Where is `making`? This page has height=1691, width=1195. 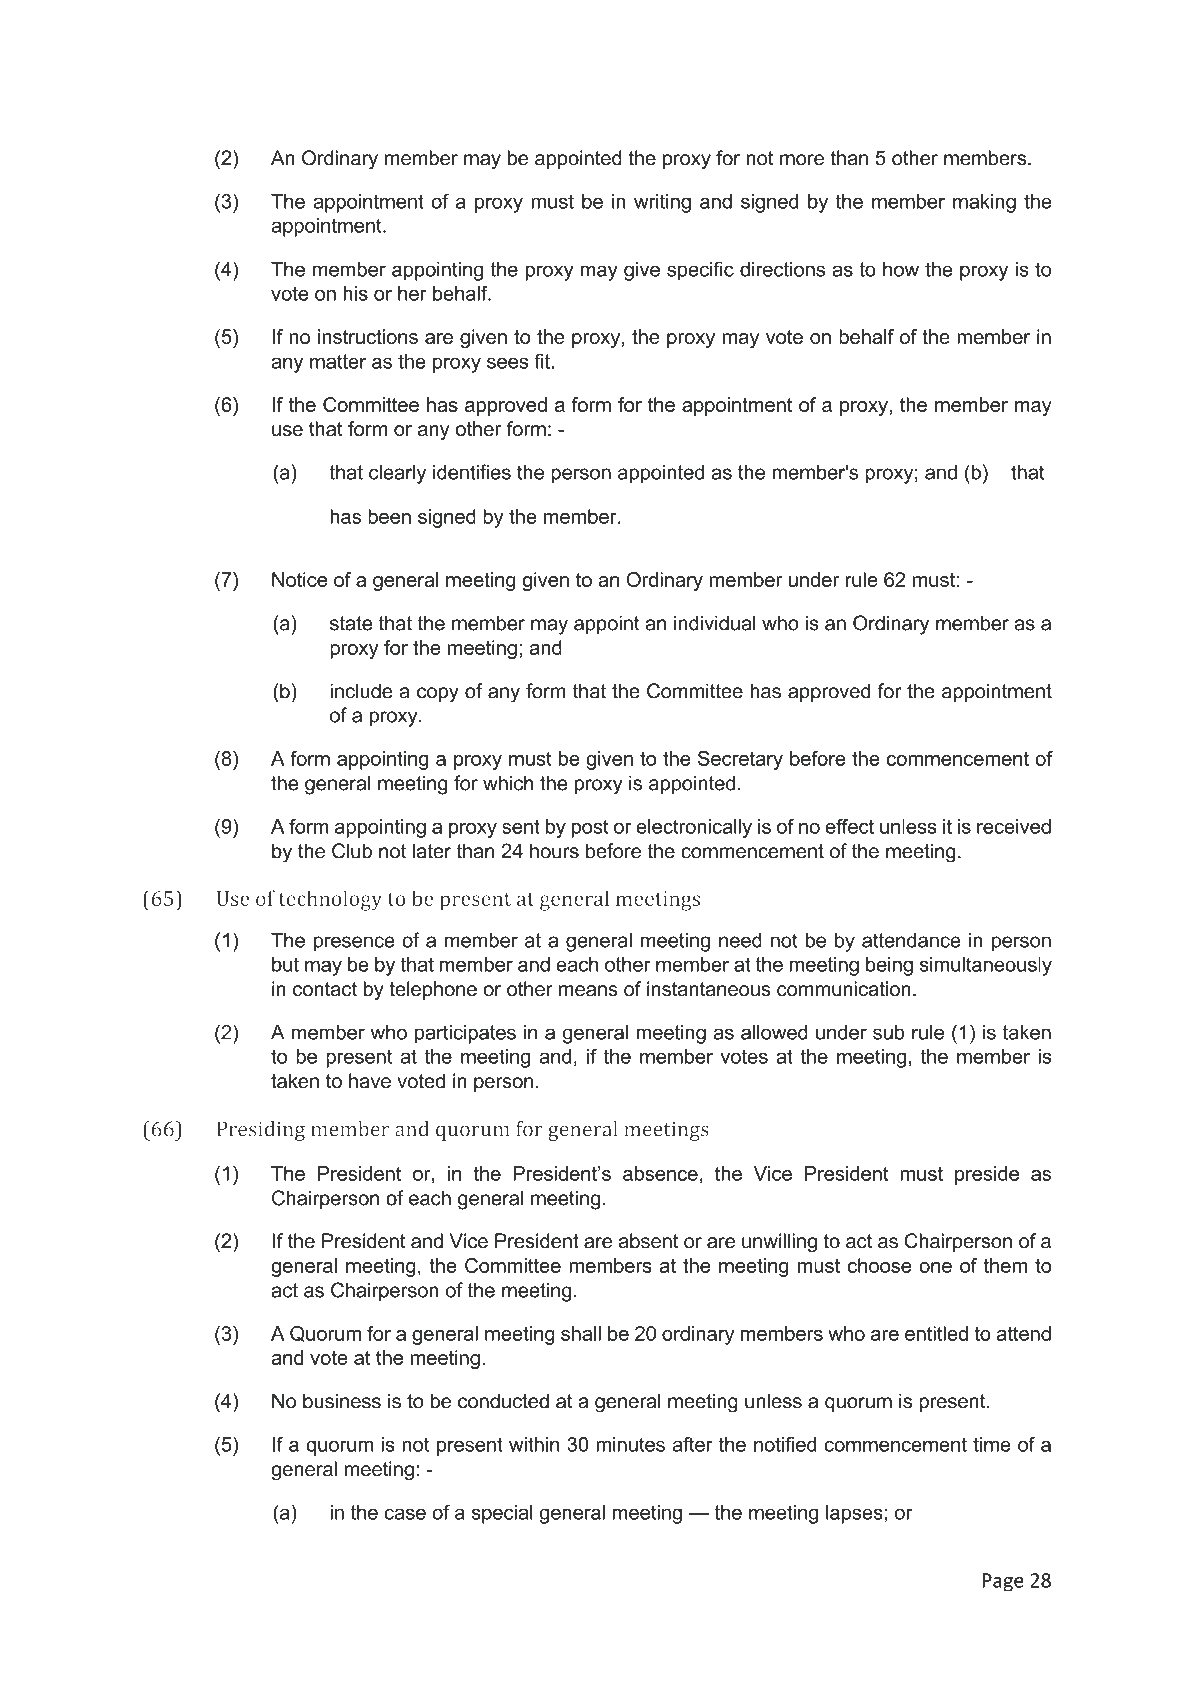 making is located at coordinates (984, 203).
